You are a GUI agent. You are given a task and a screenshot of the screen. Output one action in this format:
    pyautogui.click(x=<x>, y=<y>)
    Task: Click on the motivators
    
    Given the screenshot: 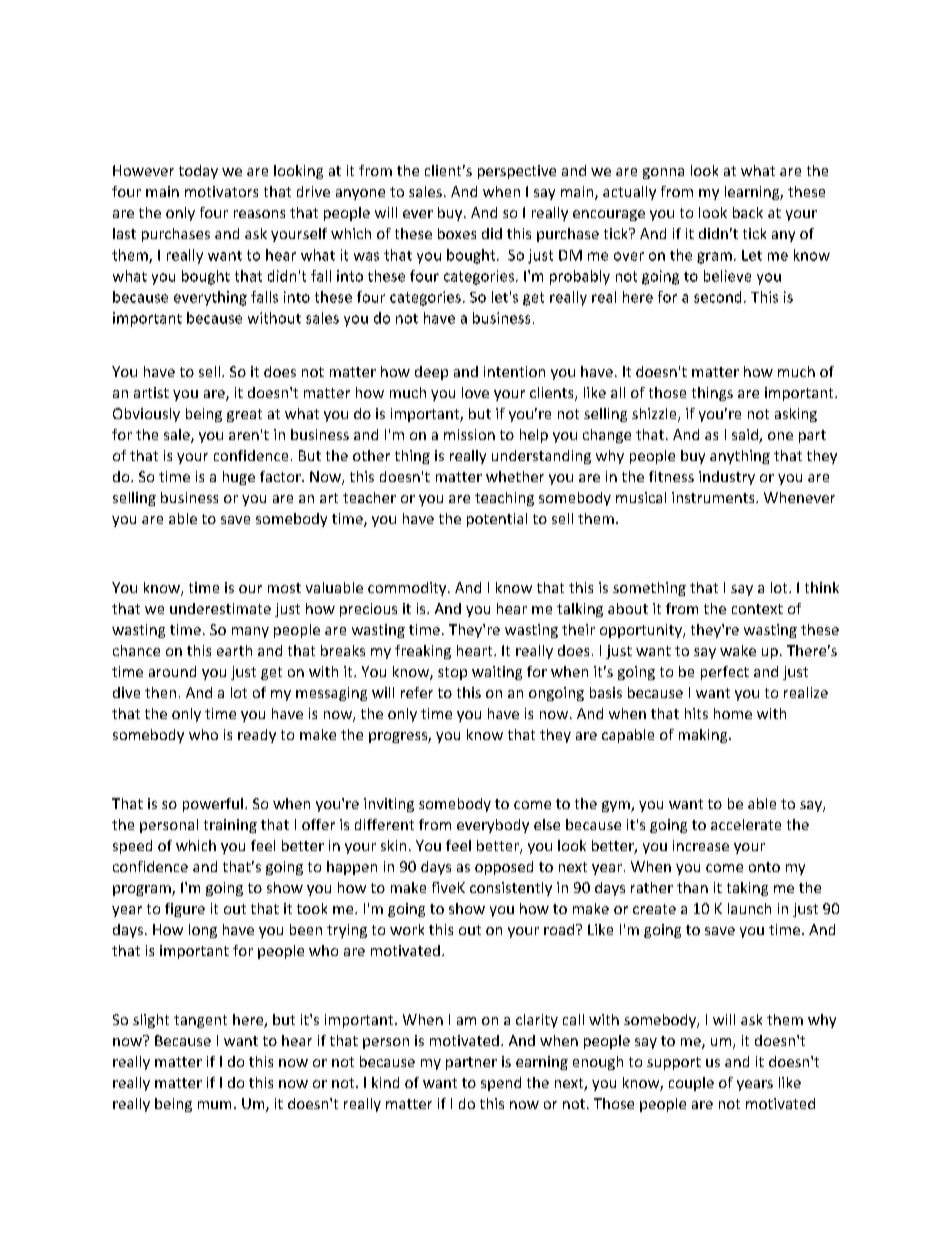 What is the action you would take?
    pyautogui.click(x=221, y=191)
